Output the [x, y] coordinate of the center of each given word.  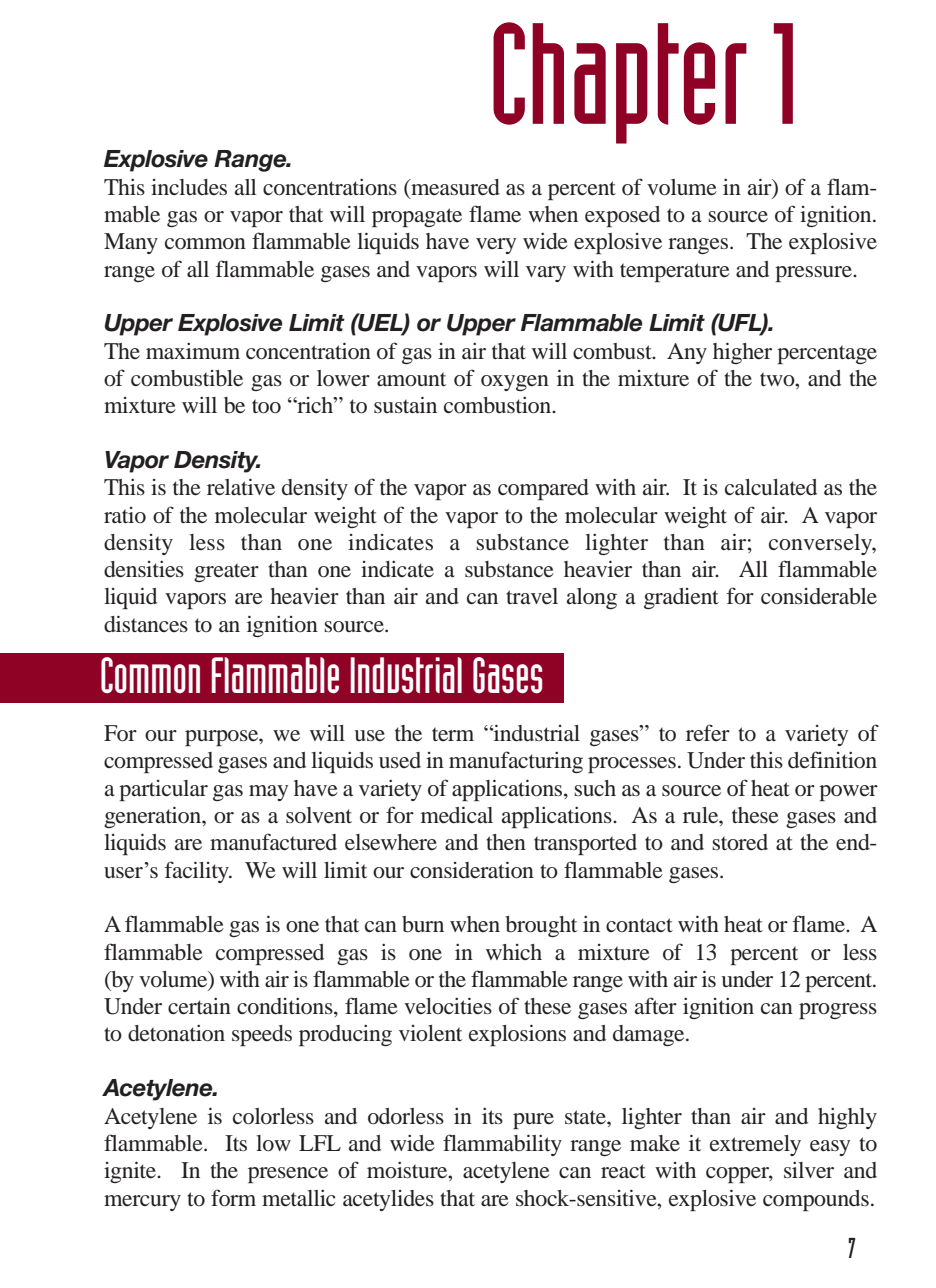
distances [146, 624]
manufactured [273, 842]
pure [533, 1121]
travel [532, 596]
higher [742, 353]
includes [189, 187]
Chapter [620, 83]
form [233, 1198]
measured [454, 187]
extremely [755, 1145]
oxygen [515, 383]
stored [740, 842]
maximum [193, 351]
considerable [819, 596]
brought [541, 926]
